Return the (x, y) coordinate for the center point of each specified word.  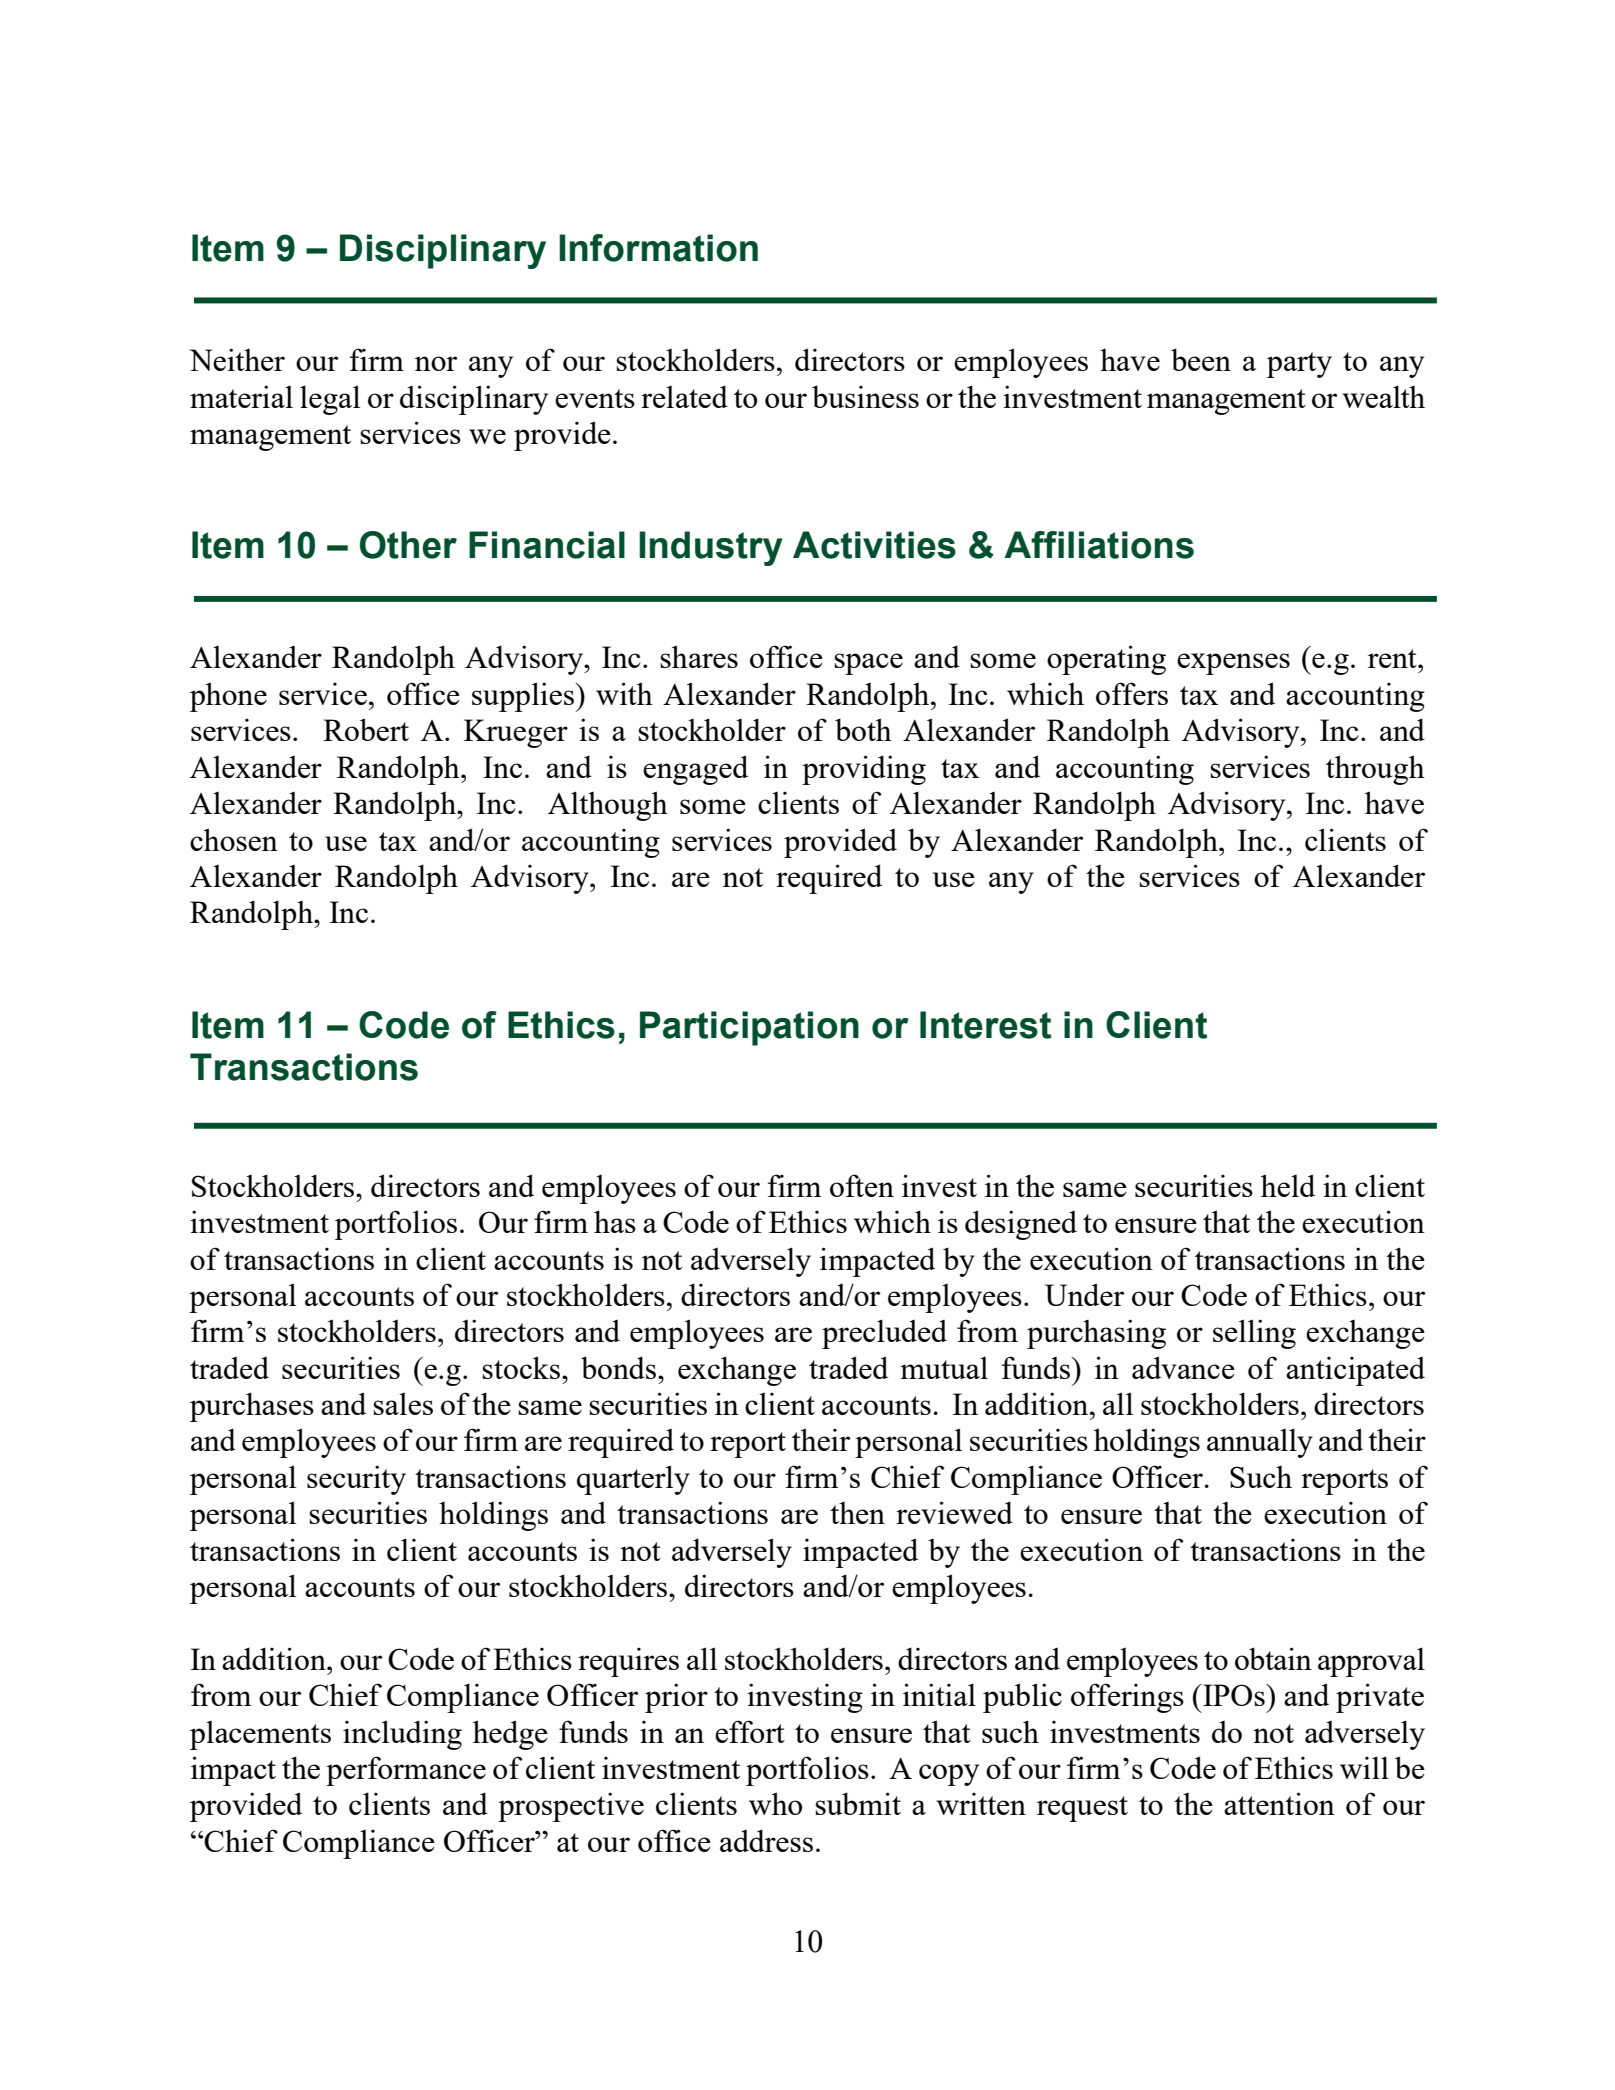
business (865, 396)
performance (406, 1771)
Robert (366, 729)
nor (436, 363)
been (1201, 359)
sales (403, 1404)
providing (864, 770)
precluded (884, 1334)
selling (1254, 1334)
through (1375, 770)
